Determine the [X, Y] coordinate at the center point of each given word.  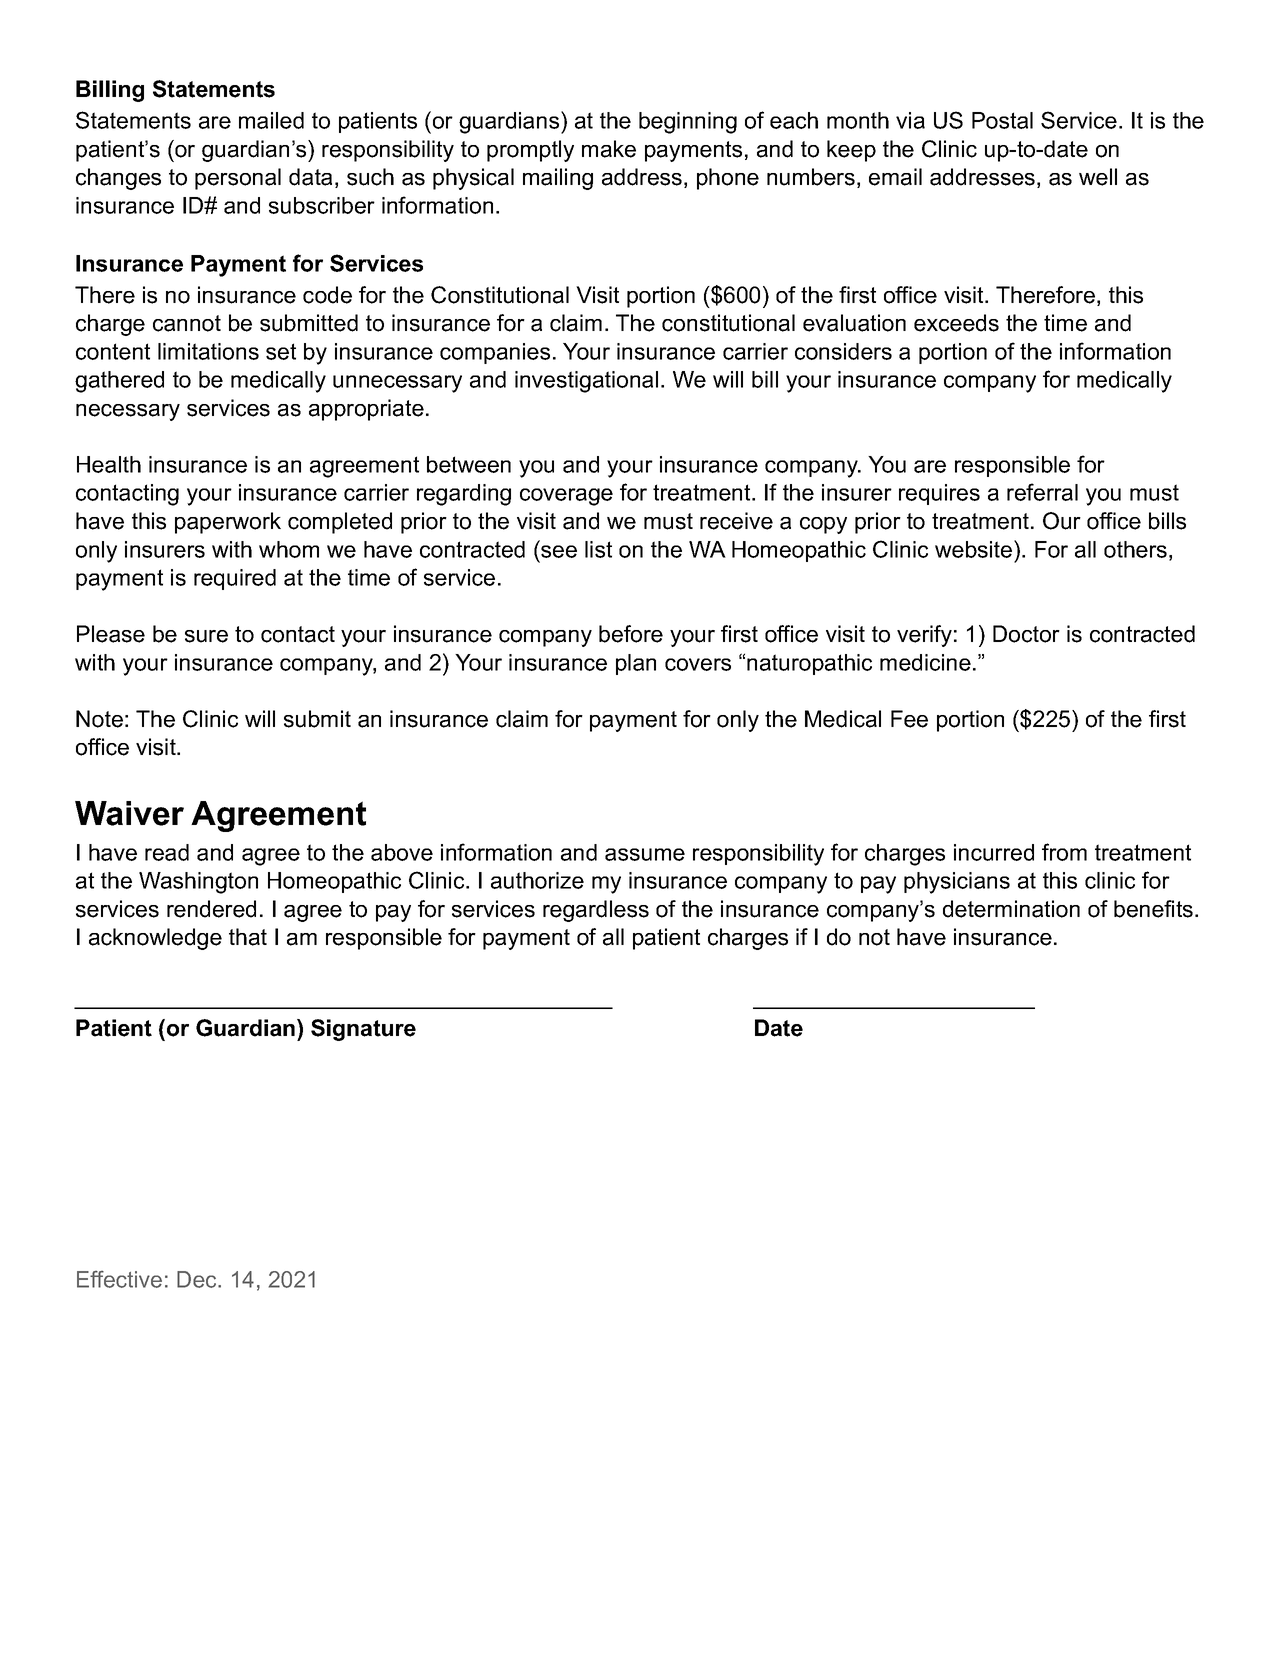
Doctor [1026, 634]
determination [1011, 909]
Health [109, 464]
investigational [586, 382]
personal [238, 179]
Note [99, 719]
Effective [119, 1279]
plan [636, 664]
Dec [198, 1279]
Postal [1002, 120]
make [609, 149]
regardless [596, 911]
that [248, 937]
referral [1042, 492]
